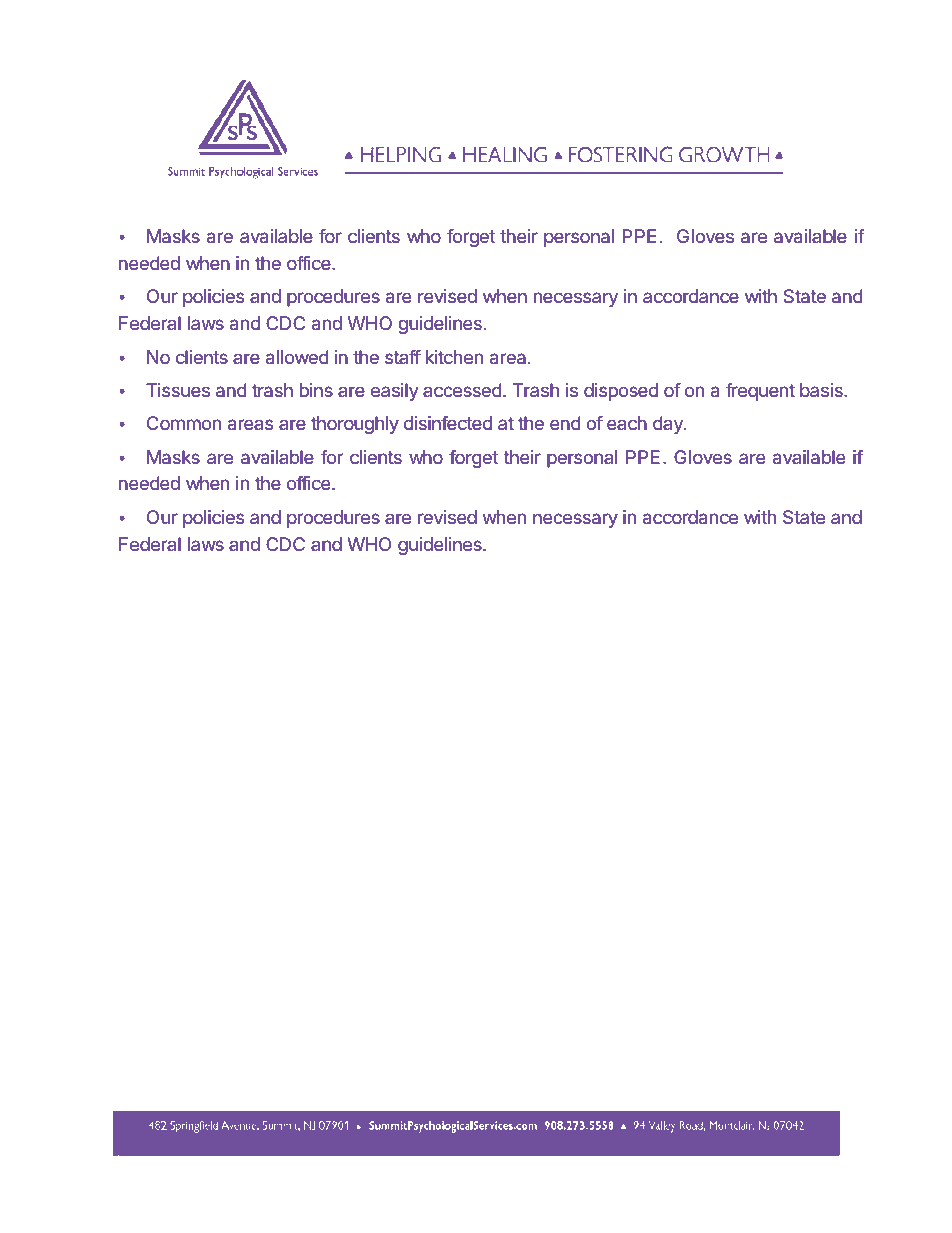 The height and width of the document is (1233, 952). What do you see at coordinates (448, 423) in the document?
I see `disinfected` at bounding box center [448, 423].
